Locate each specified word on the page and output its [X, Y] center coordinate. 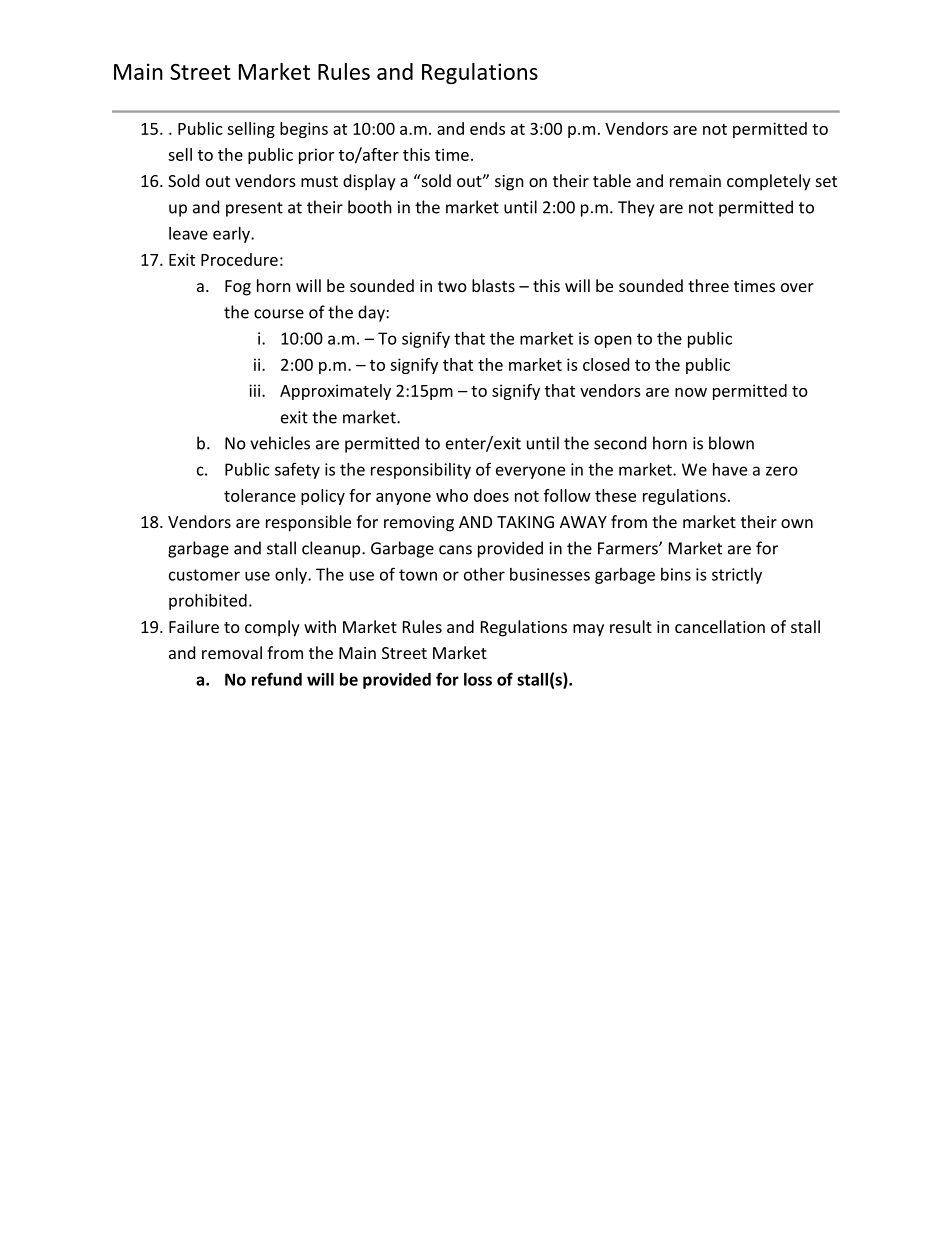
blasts [493, 285]
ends [487, 128]
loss [478, 679]
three [708, 285]
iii [256, 390]
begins [304, 130]
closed [606, 364]
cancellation [720, 626]
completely [769, 182]
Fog [238, 288]
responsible [308, 523]
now [691, 392]
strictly [737, 576]
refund [277, 679]
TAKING [525, 522]
